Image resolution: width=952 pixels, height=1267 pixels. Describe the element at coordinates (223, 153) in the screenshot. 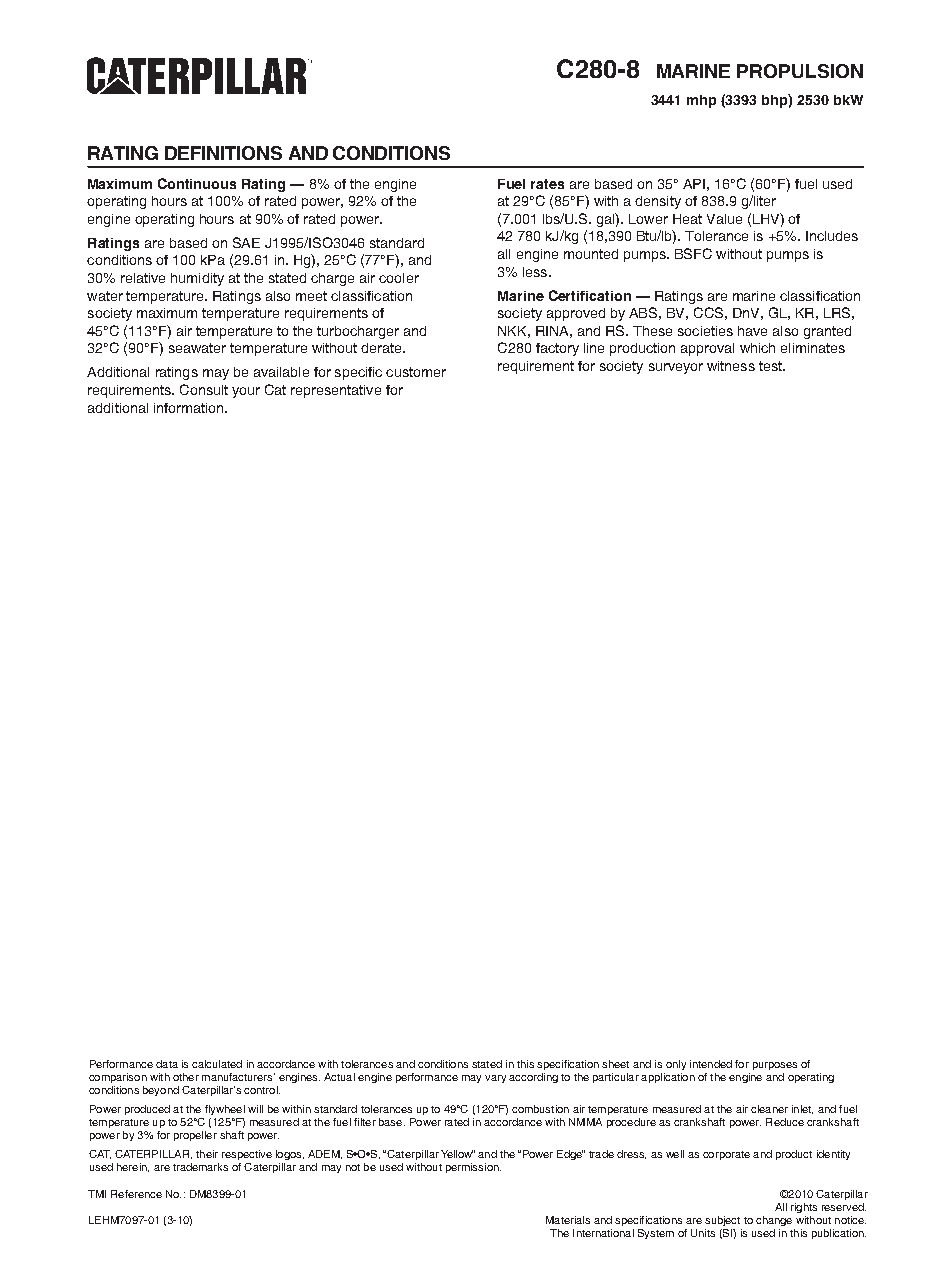

I see `definitions` at that location.
